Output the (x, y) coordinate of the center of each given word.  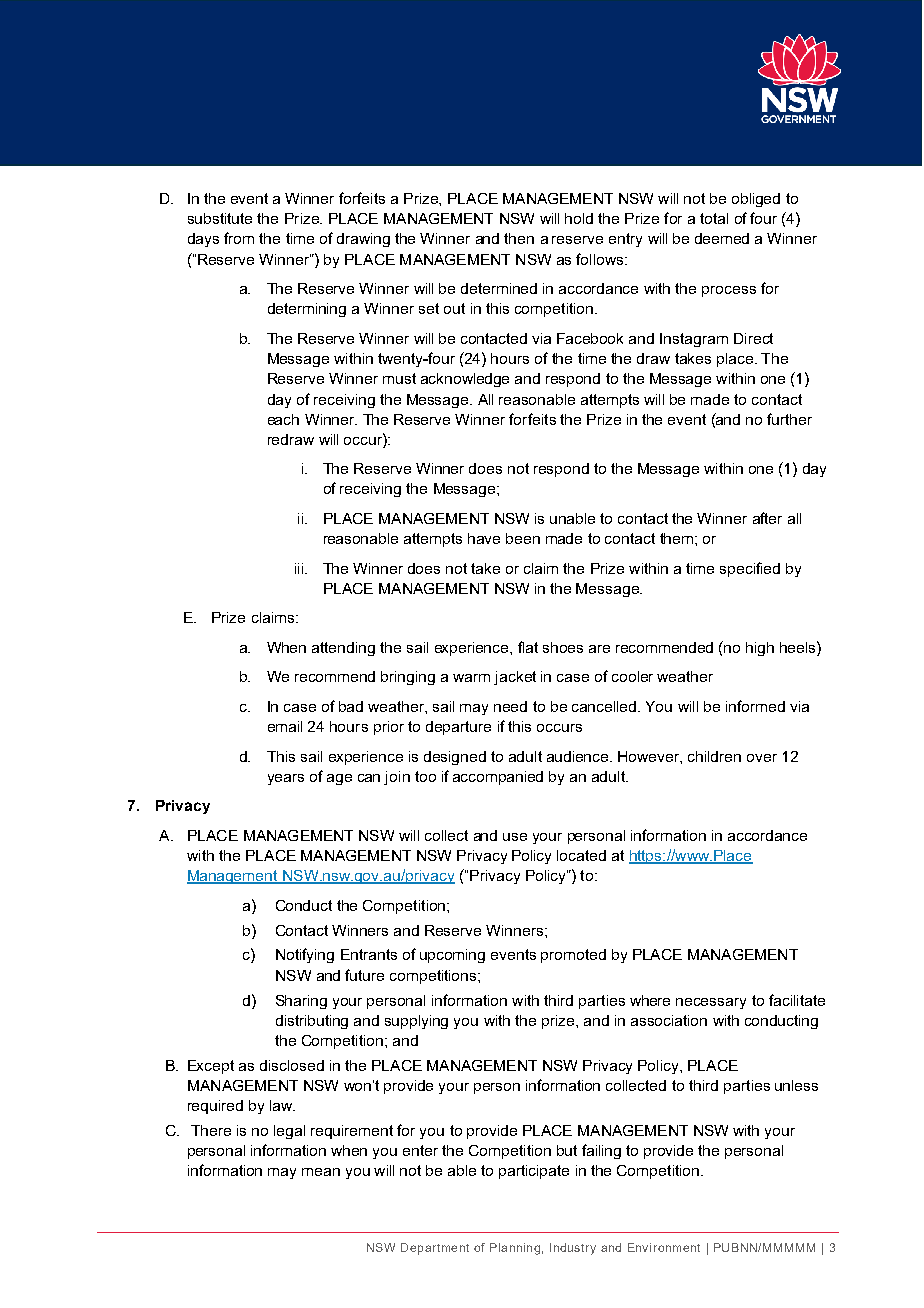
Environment (664, 1247)
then (519, 238)
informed (755, 706)
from (239, 238)
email (285, 726)
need (510, 706)
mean (321, 1172)
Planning (515, 1249)
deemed (722, 238)
